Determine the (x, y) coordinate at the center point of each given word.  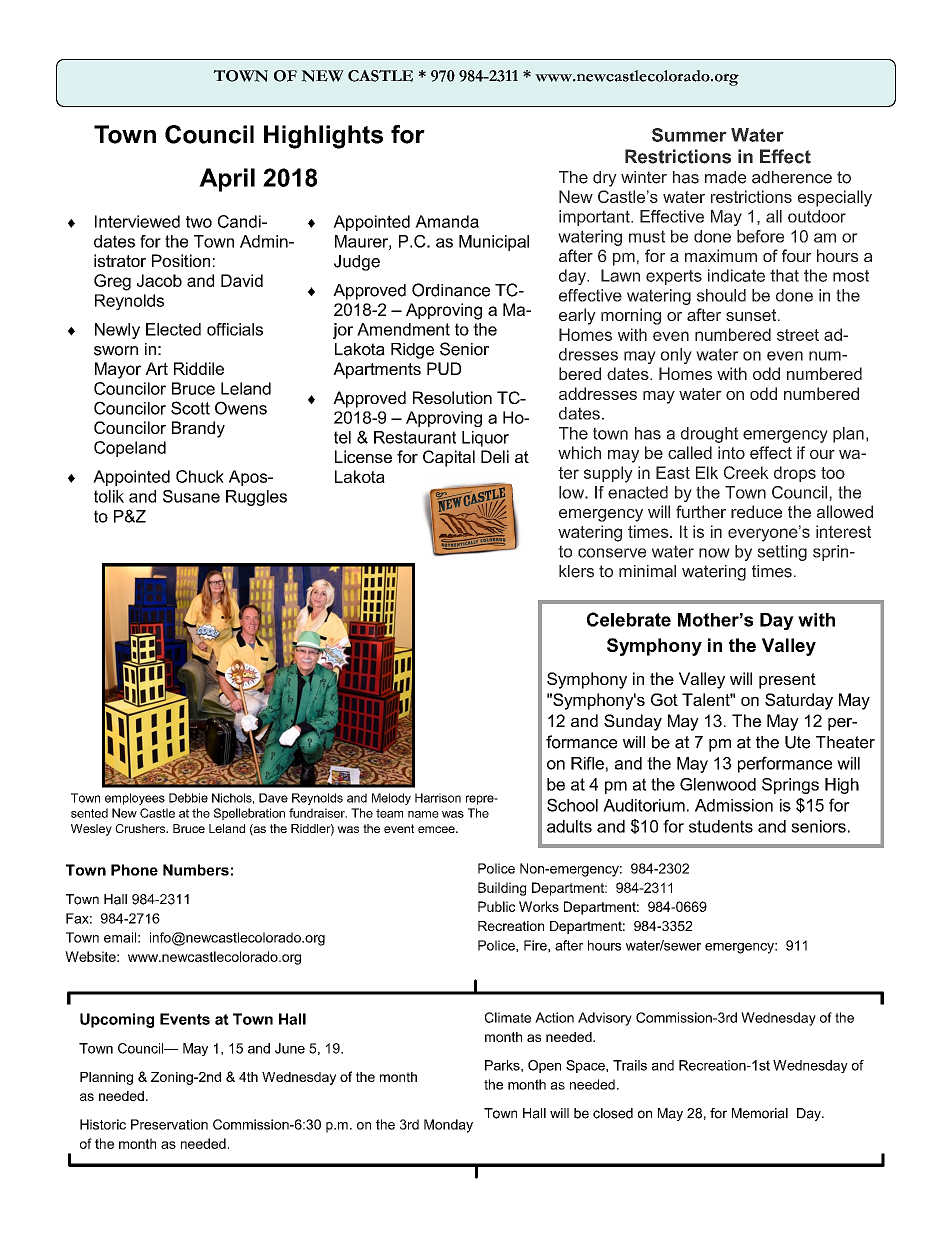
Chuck (200, 476)
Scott (190, 408)
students (721, 826)
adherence (792, 177)
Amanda (447, 221)
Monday (448, 1126)
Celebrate (629, 619)
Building (502, 889)
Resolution (452, 397)
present (787, 681)
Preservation (169, 1124)
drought (709, 435)
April (227, 180)
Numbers (196, 870)
